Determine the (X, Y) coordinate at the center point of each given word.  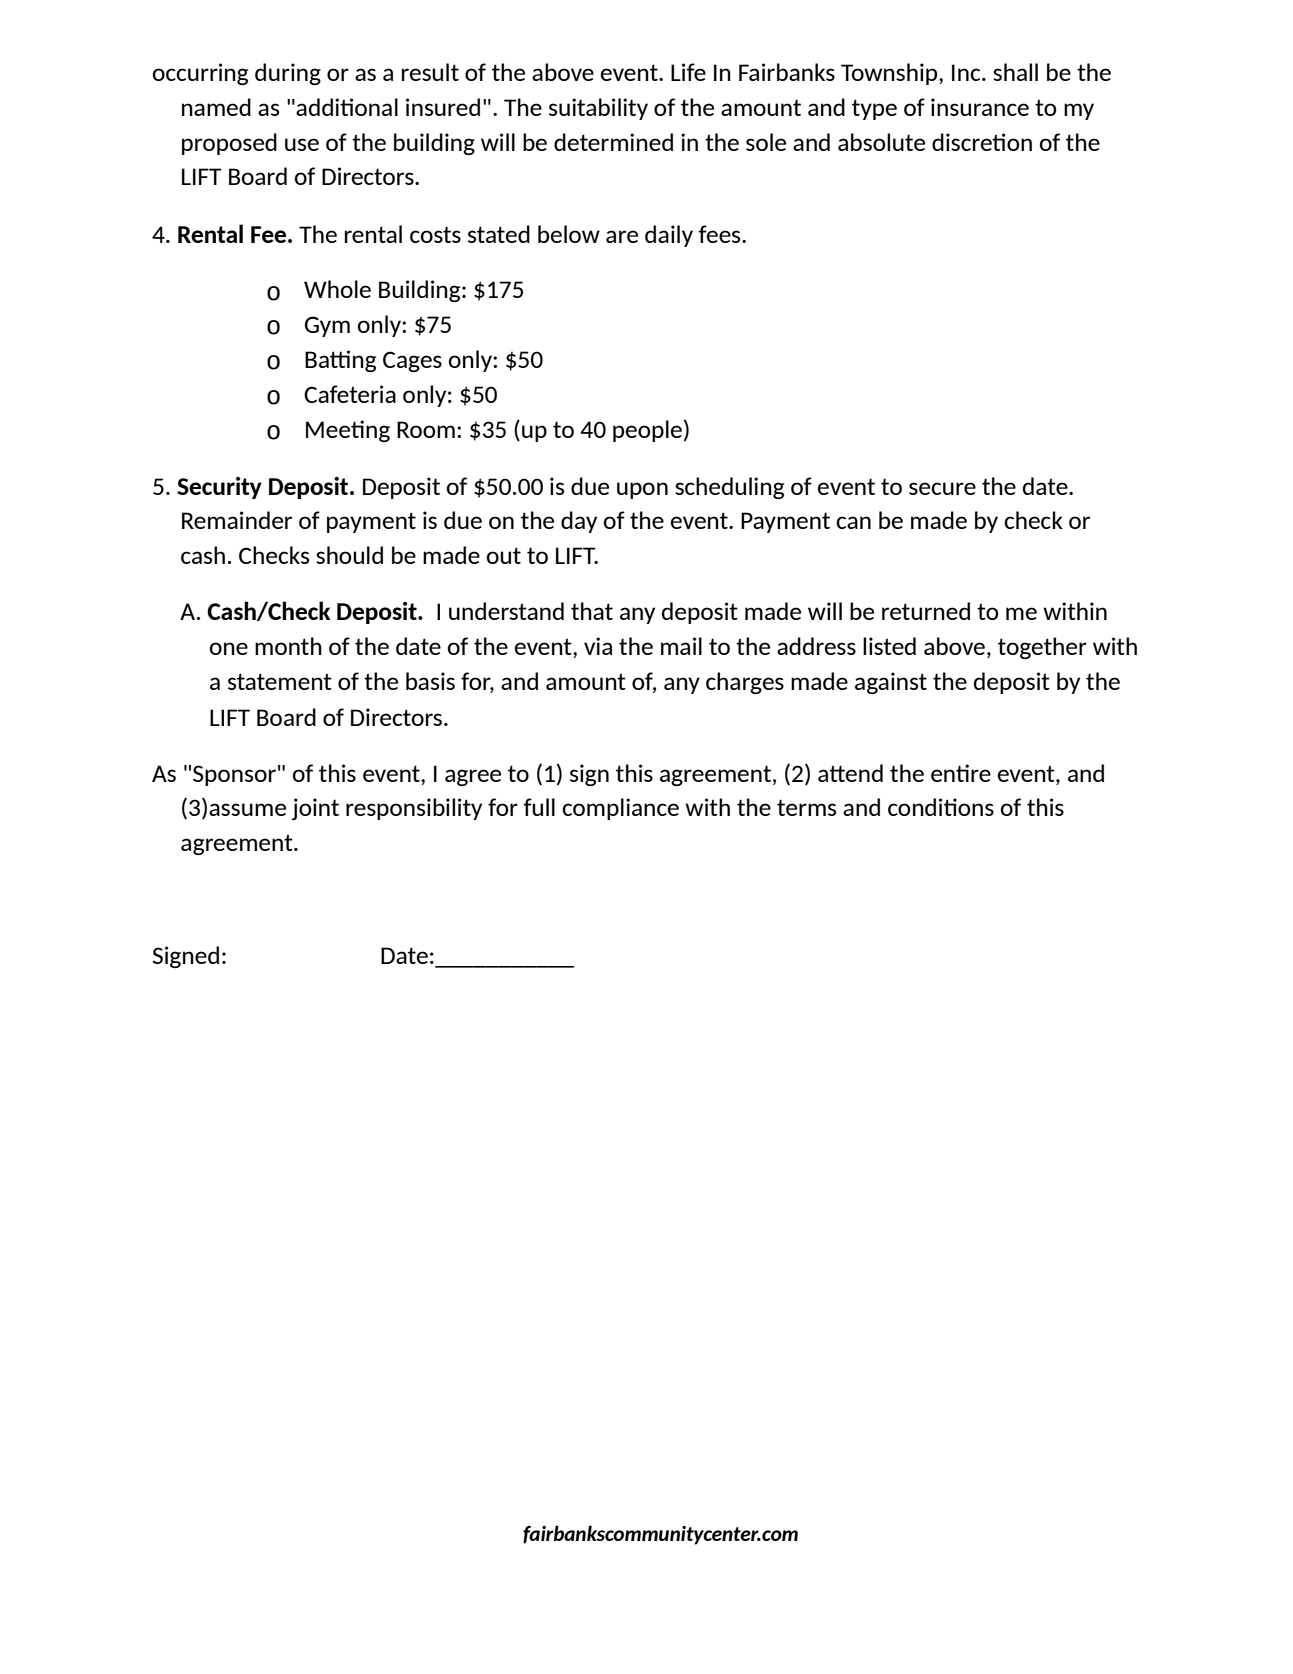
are (622, 236)
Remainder (237, 520)
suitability (598, 109)
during (288, 74)
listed (889, 646)
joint (315, 809)
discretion (982, 142)
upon (642, 490)
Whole (337, 289)
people (647, 431)
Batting (340, 361)
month (288, 646)
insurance (980, 107)
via (598, 646)
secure (942, 488)
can (853, 522)
